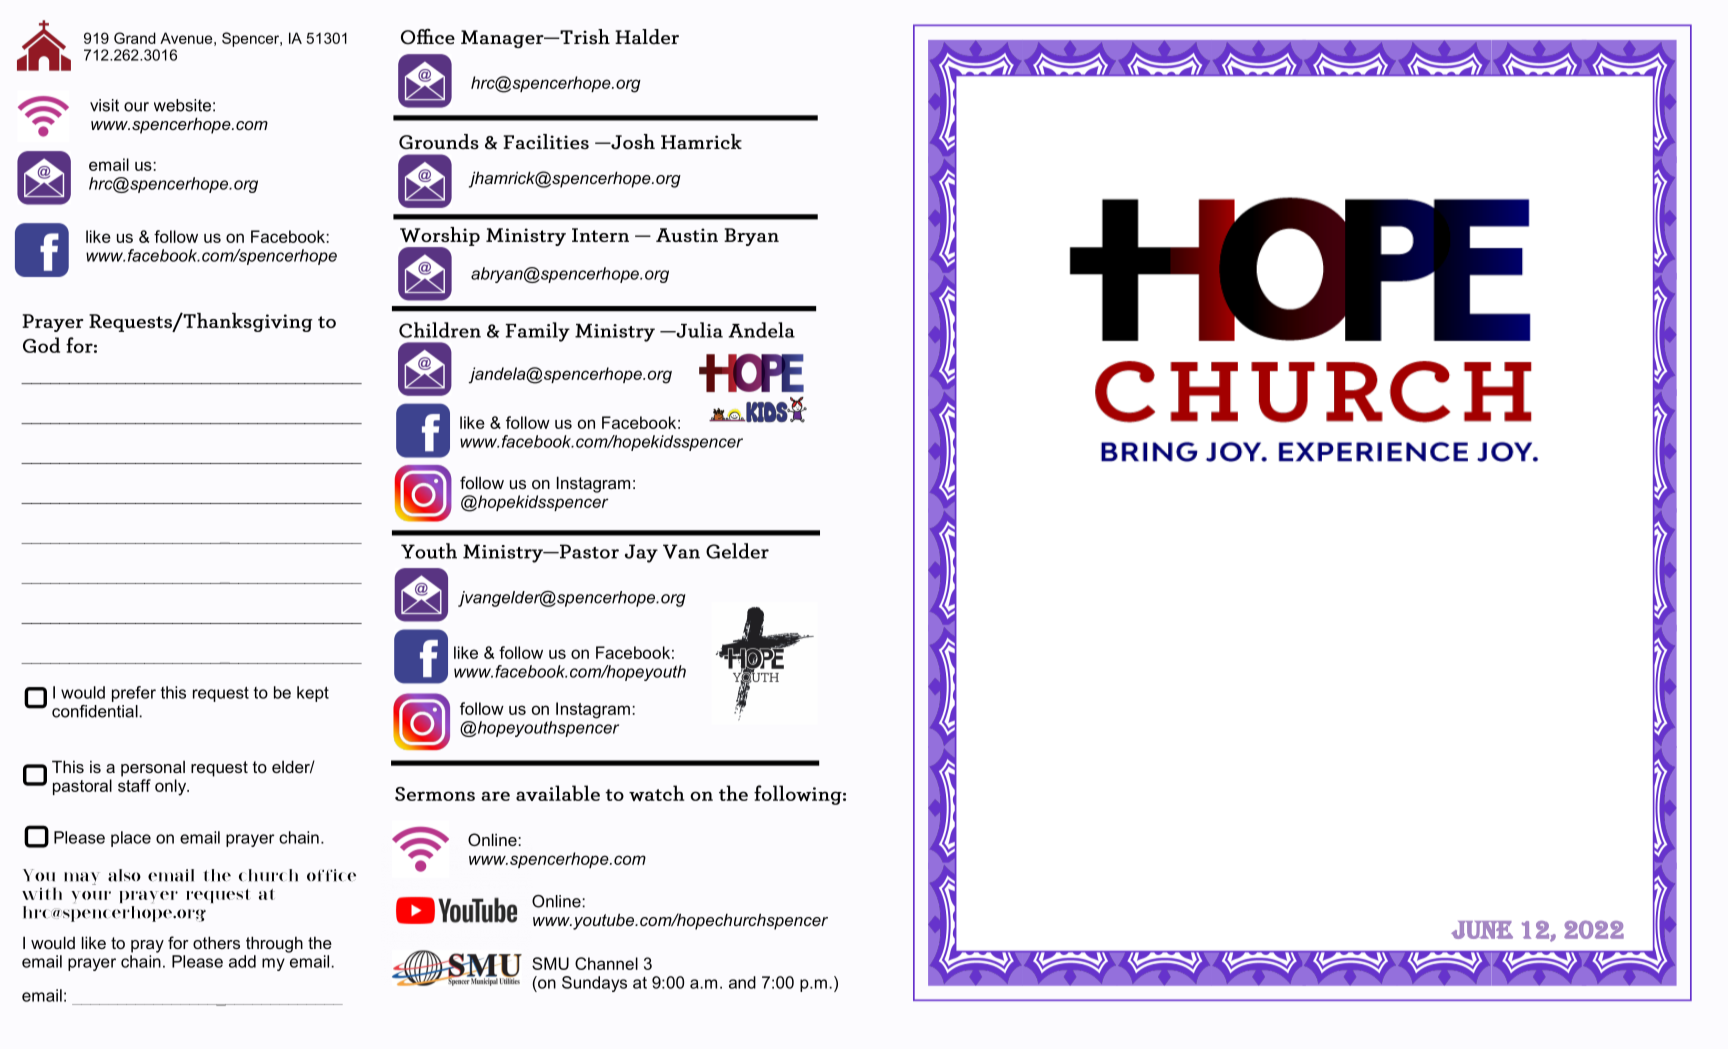 Image resolution: width=1728 pixels, height=1049 pixels. I want to click on kept, so click(313, 694).
